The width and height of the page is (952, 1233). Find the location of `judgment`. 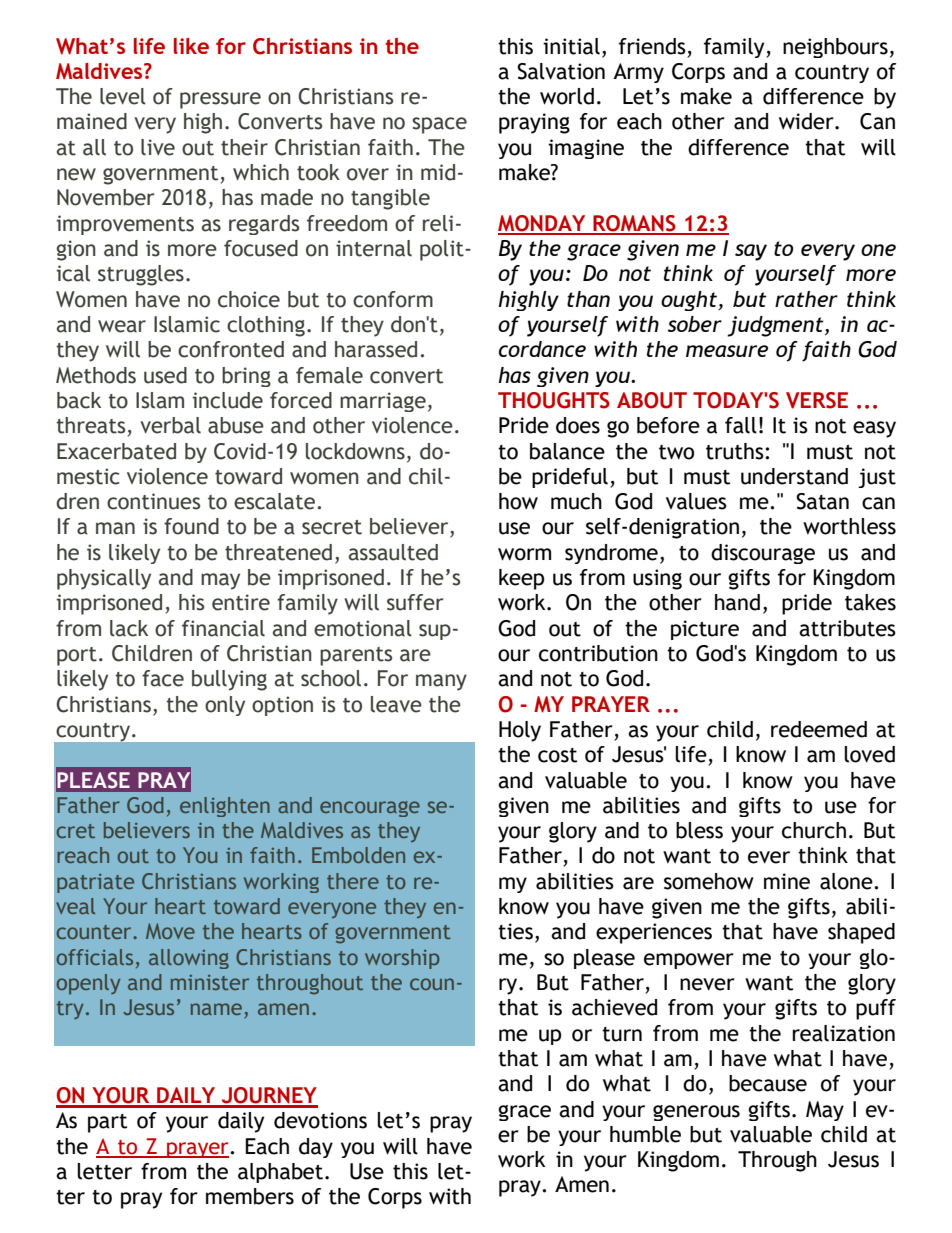

judgment is located at coordinates (776, 326).
